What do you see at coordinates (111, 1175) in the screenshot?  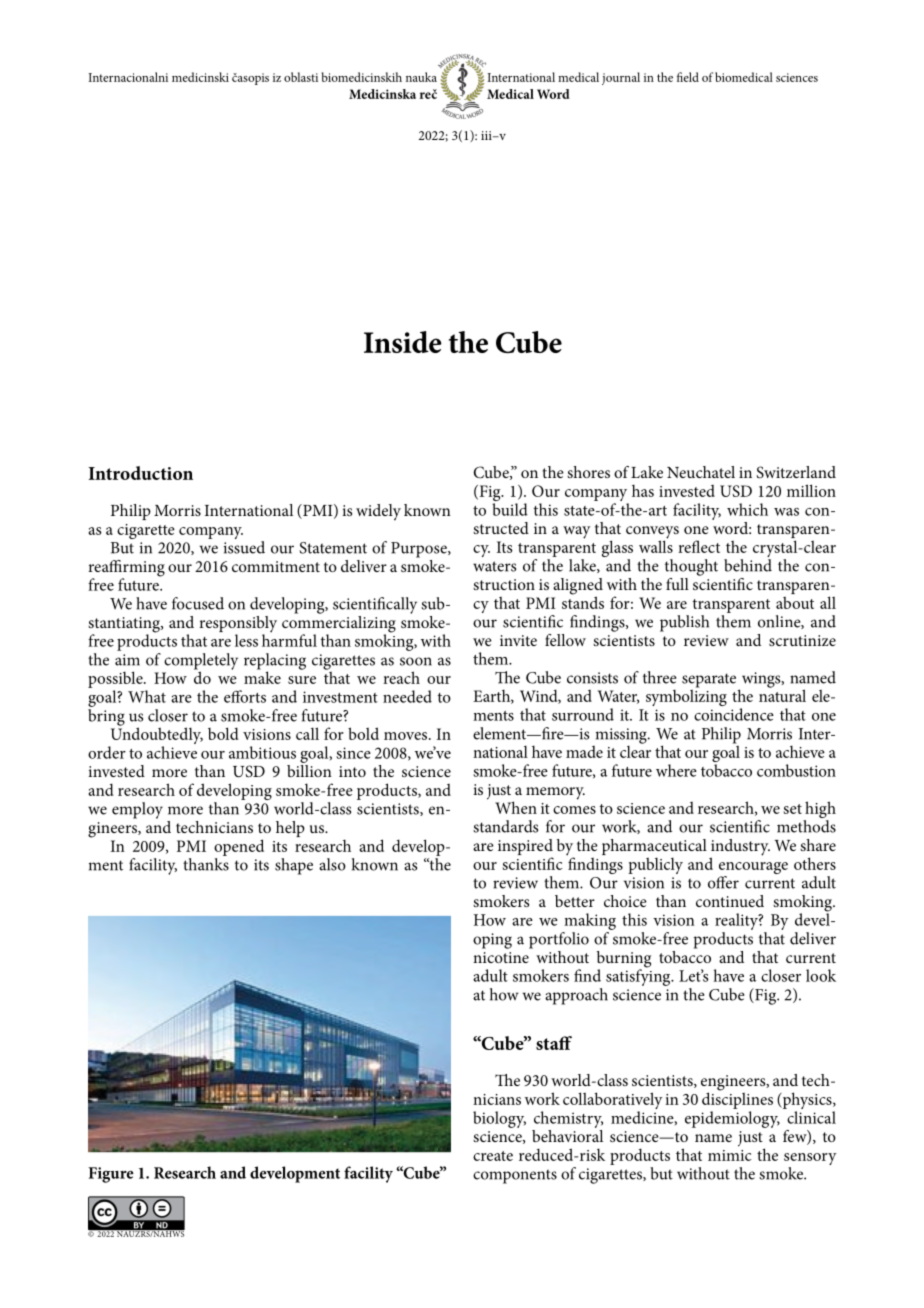 I see `Figure` at bounding box center [111, 1175].
